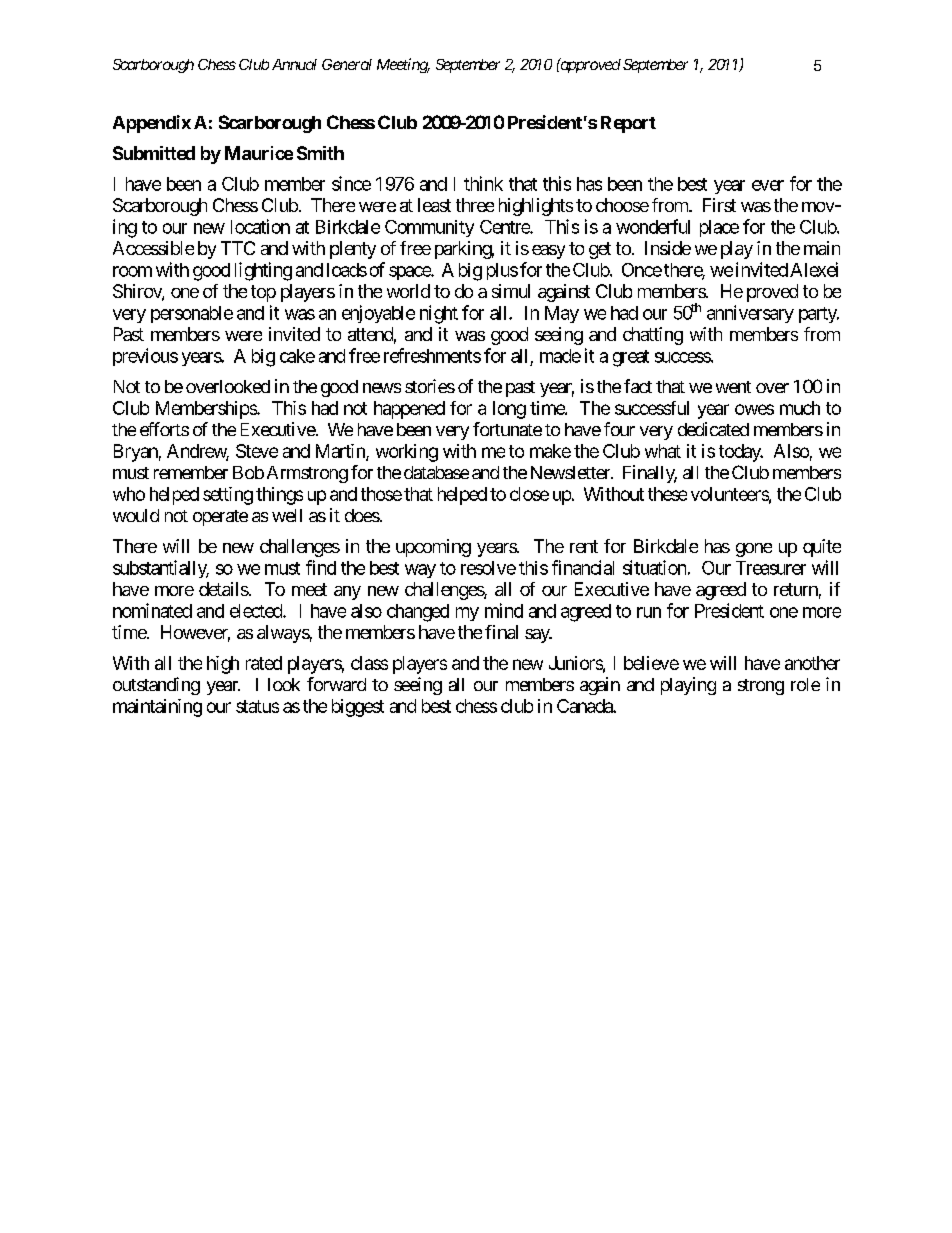  Describe the element at coordinates (430, 386) in the screenshot. I see `stories` at that location.
